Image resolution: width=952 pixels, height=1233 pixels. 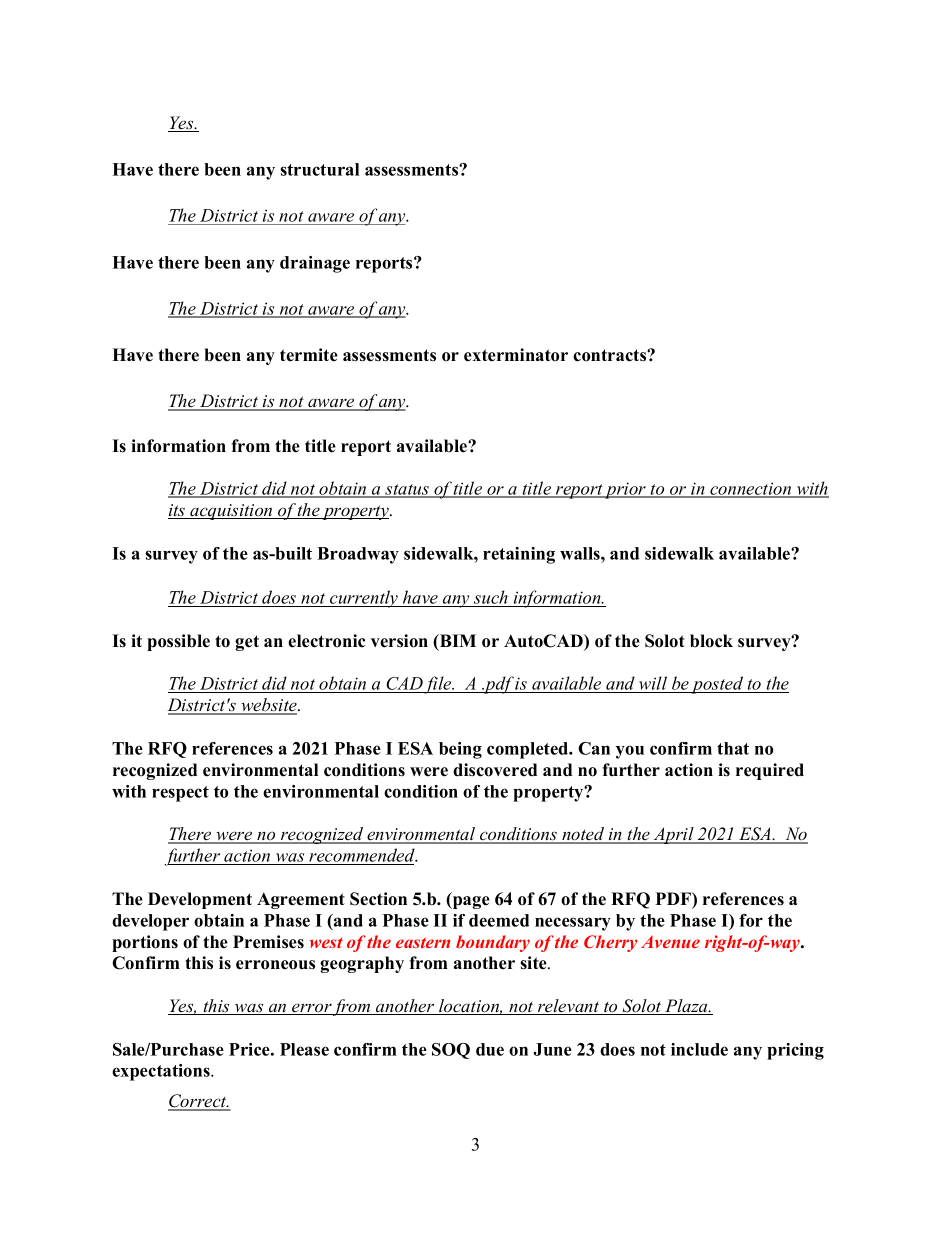 What do you see at coordinates (516, 355) in the page?
I see `exterminator` at bounding box center [516, 355].
